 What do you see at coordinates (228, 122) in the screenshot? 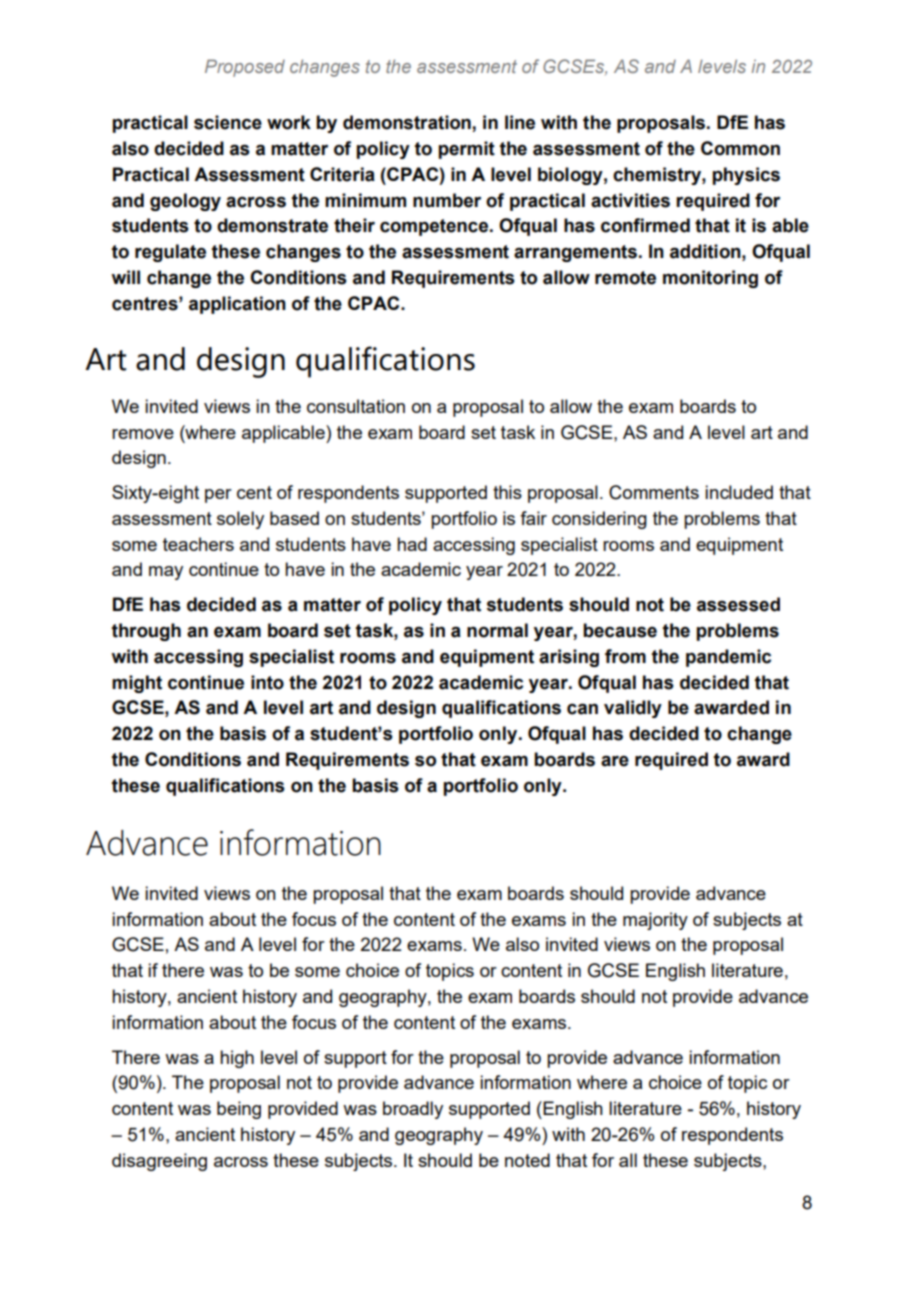
I see `science` at bounding box center [228, 122].
